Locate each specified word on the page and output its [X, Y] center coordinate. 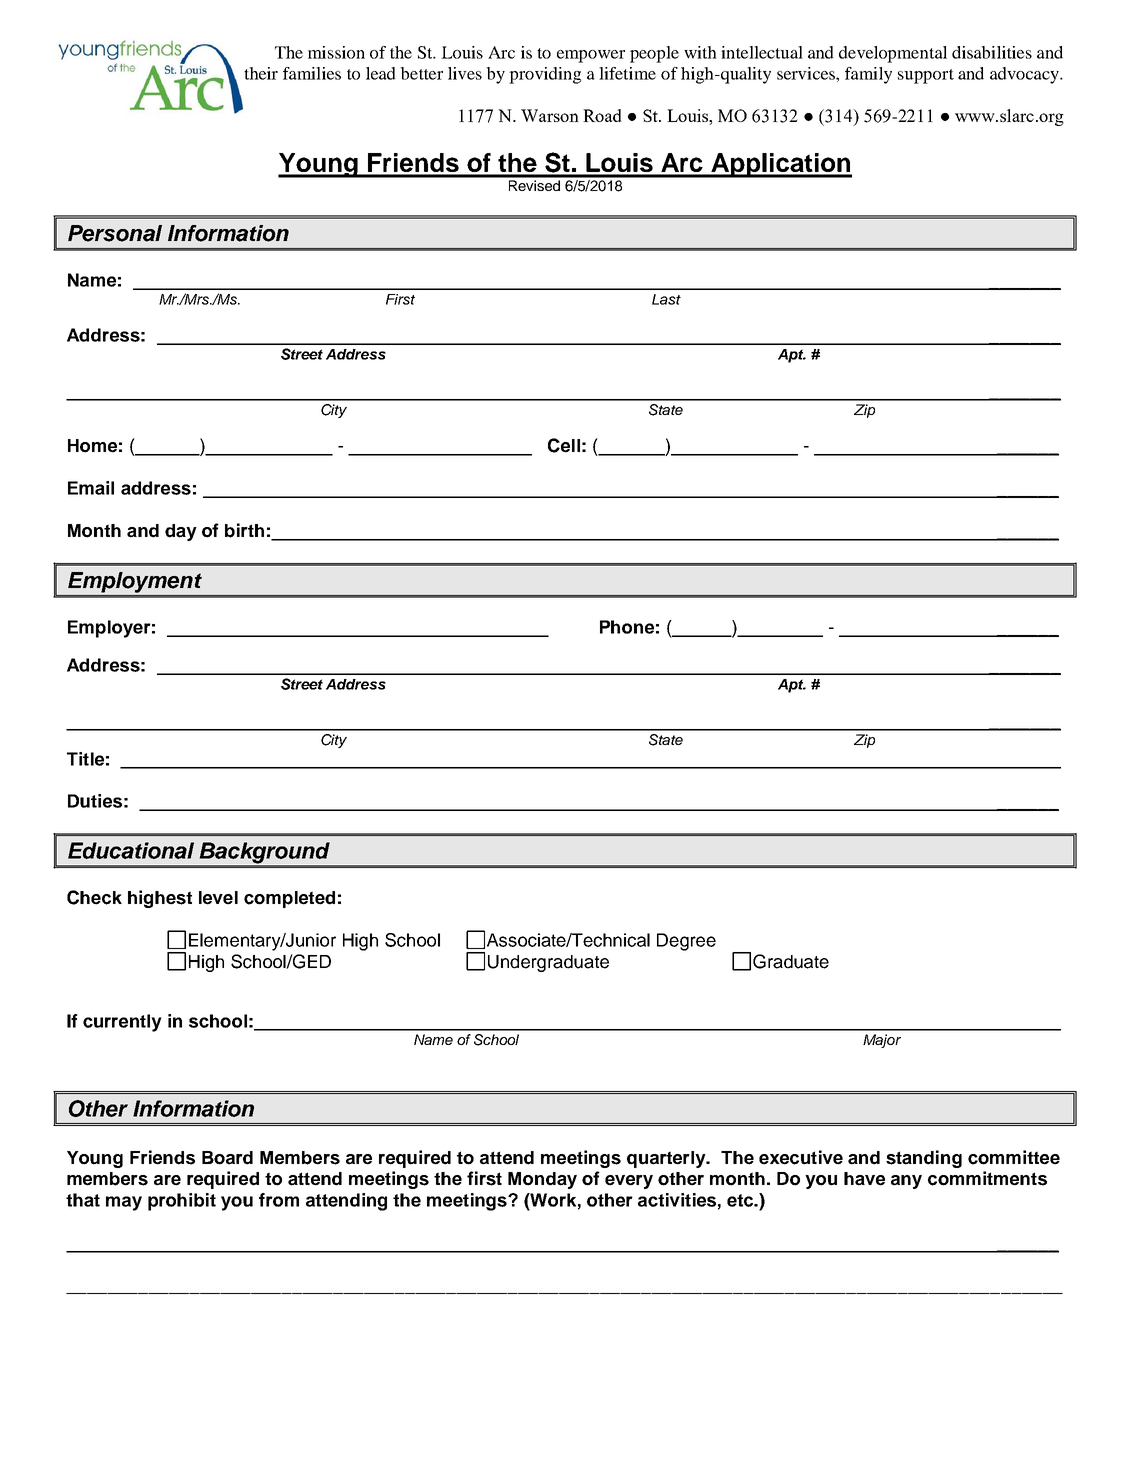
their [261, 73]
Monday [542, 1180]
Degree [686, 942]
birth [244, 530]
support [926, 76]
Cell [564, 445]
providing [545, 75]
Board [227, 1158]
